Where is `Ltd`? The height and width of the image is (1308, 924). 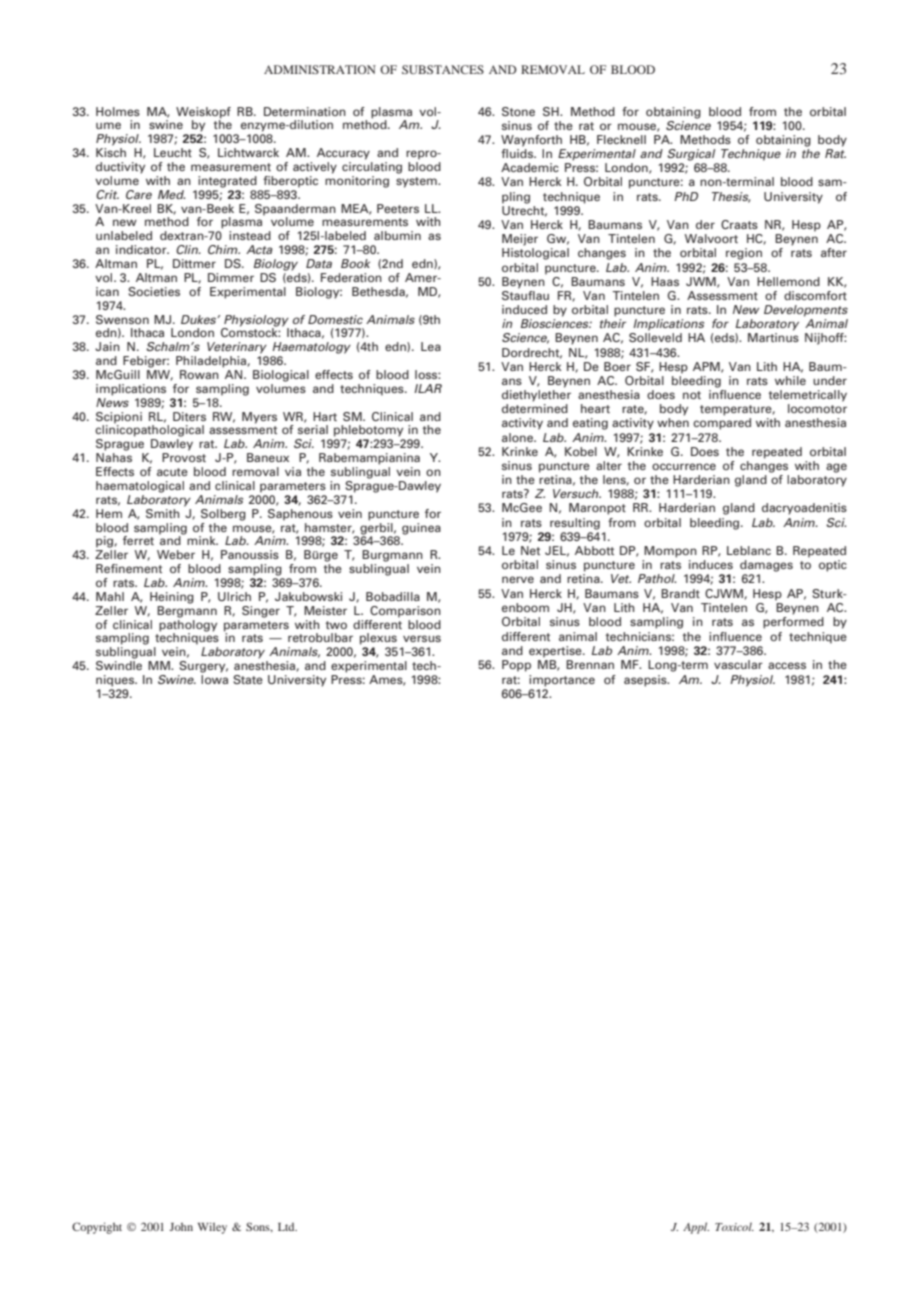
Ltd is located at coordinates (287, 1227).
